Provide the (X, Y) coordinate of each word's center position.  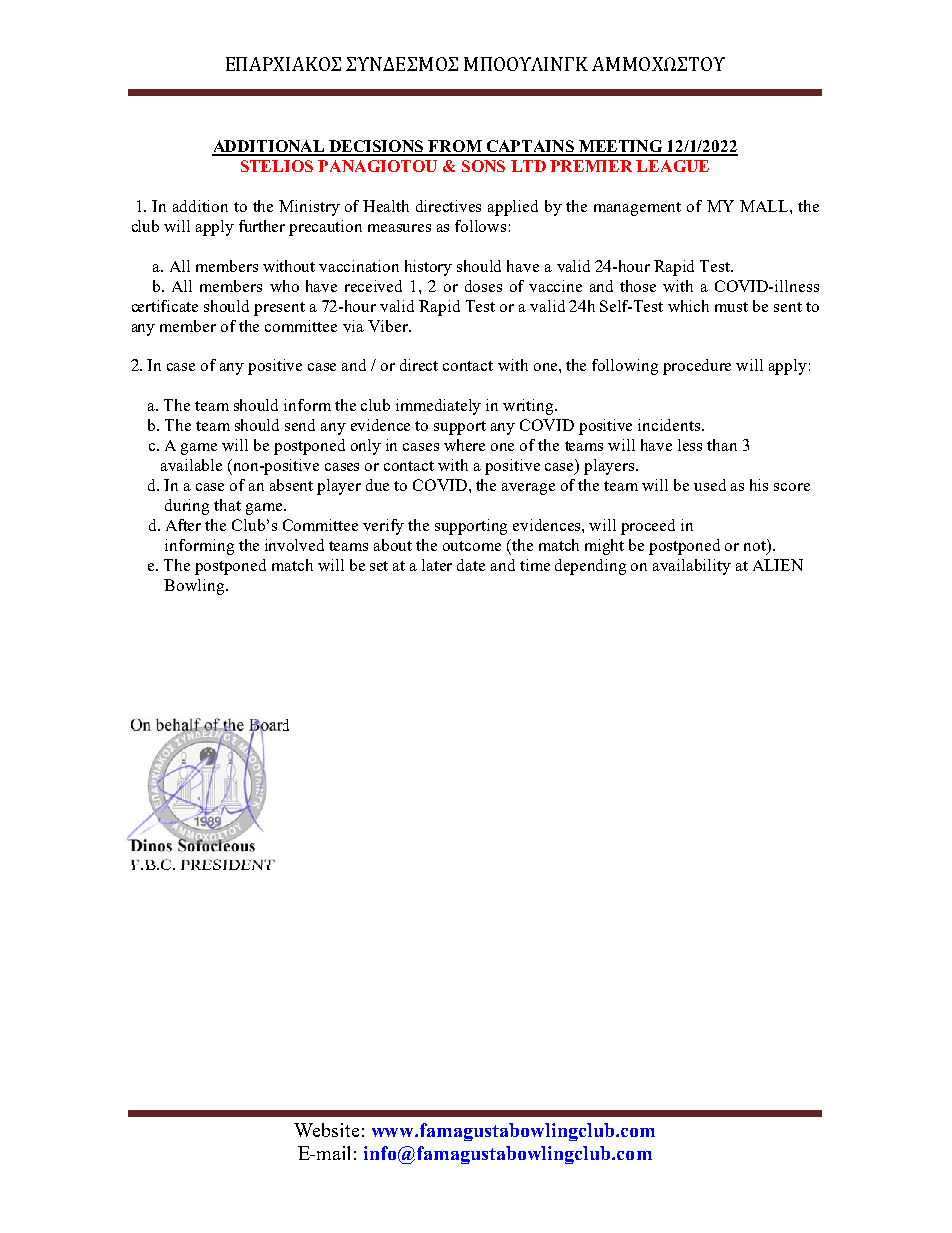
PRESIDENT (228, 864)
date (471, 565)
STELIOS (277, 166)
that (227, 505)
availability (692, 567)
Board (269, 726)
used (710, 485)
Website (326, 1130)
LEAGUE (672, 166)
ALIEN (778, 565)
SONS (483, 166)
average (528, 489)
